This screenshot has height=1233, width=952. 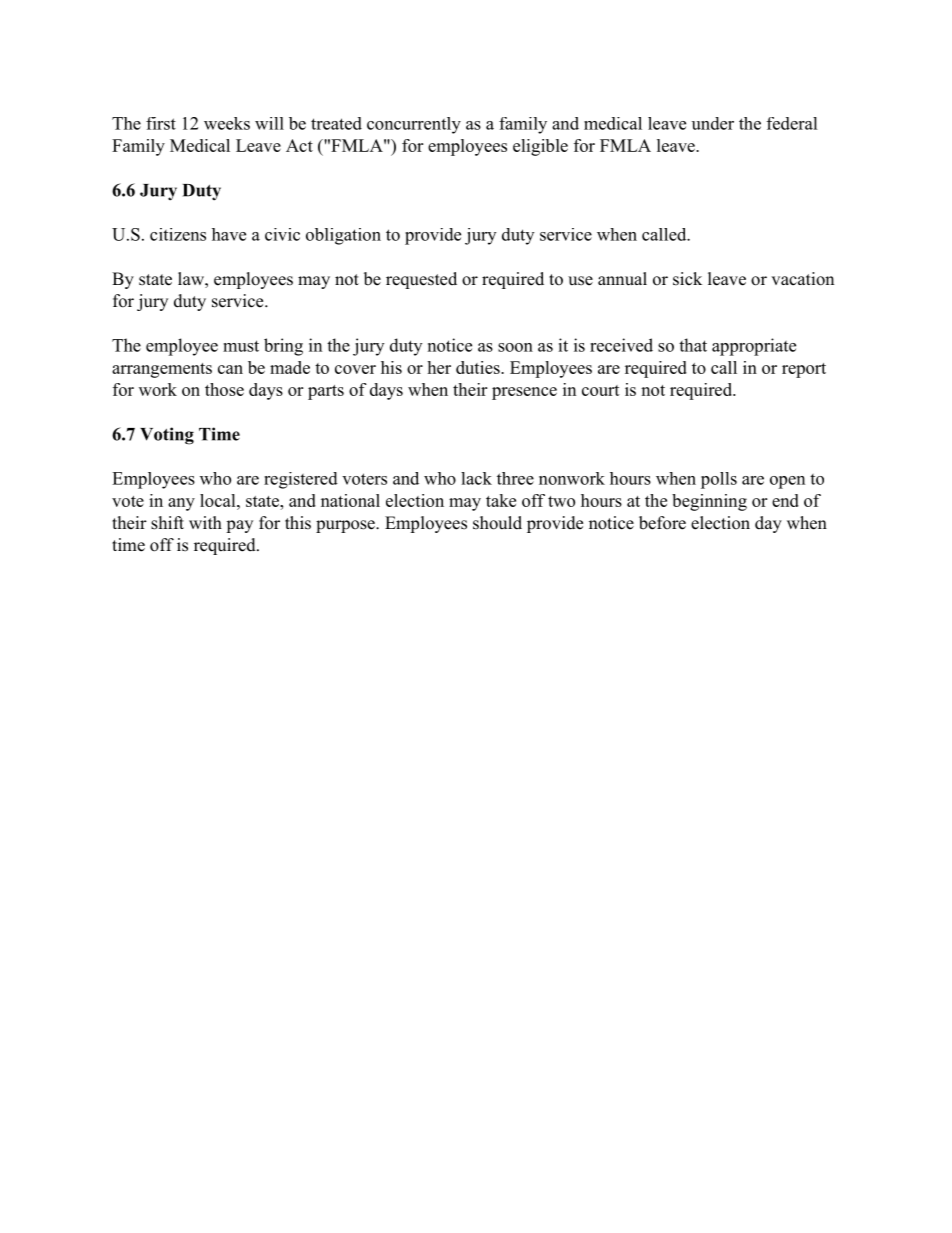 I want to click on soon, so click(x=515, y=347).
